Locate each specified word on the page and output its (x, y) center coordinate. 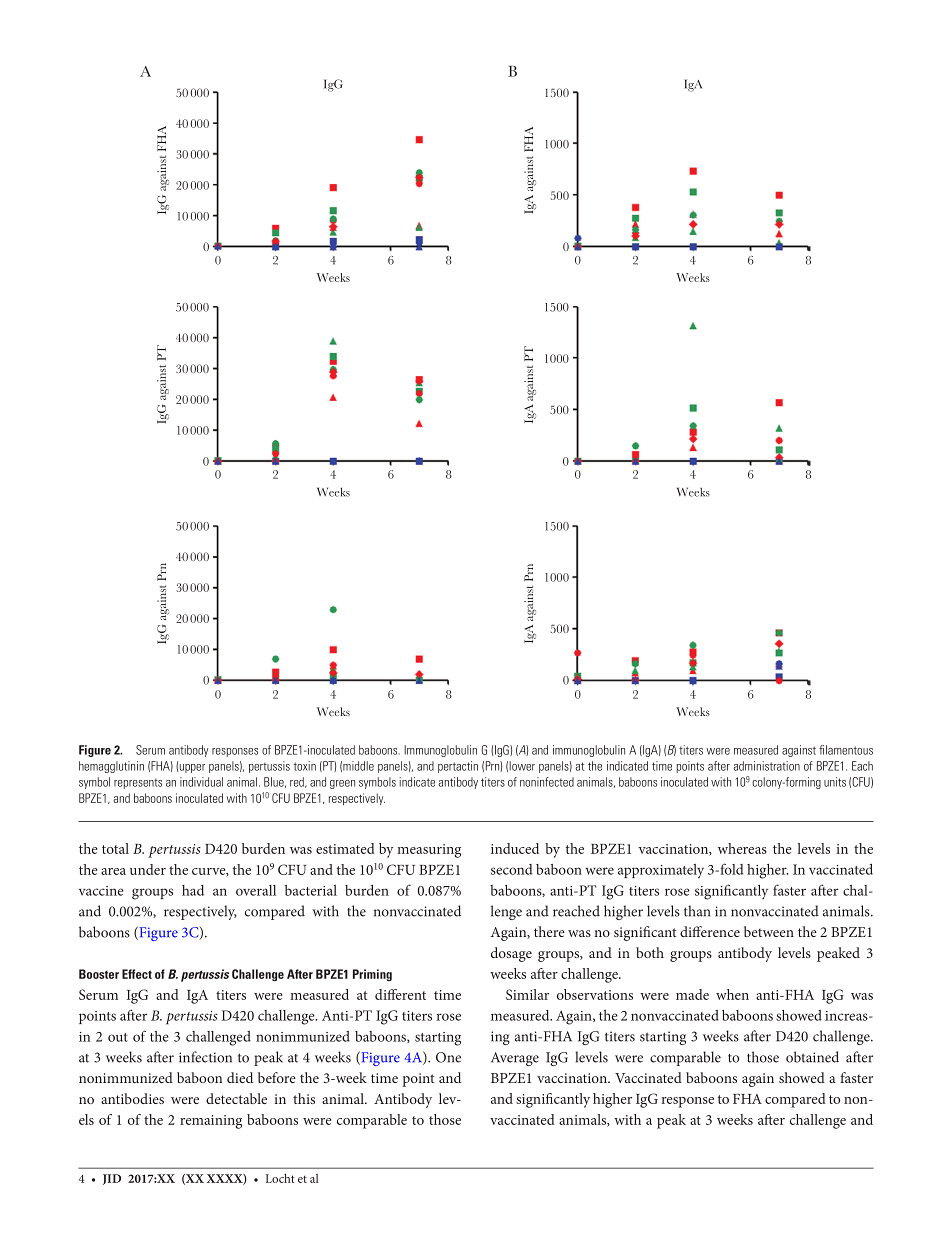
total (115, 848)
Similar (527, 994)
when (732, 994)
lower (522, 766)
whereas (742, 848)
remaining (211, 1122)
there (549, 931)
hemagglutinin (111, 767)
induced (515, 848)
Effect (137, 974)
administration (766, 766)
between (769, 931)
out (118, 1037)
